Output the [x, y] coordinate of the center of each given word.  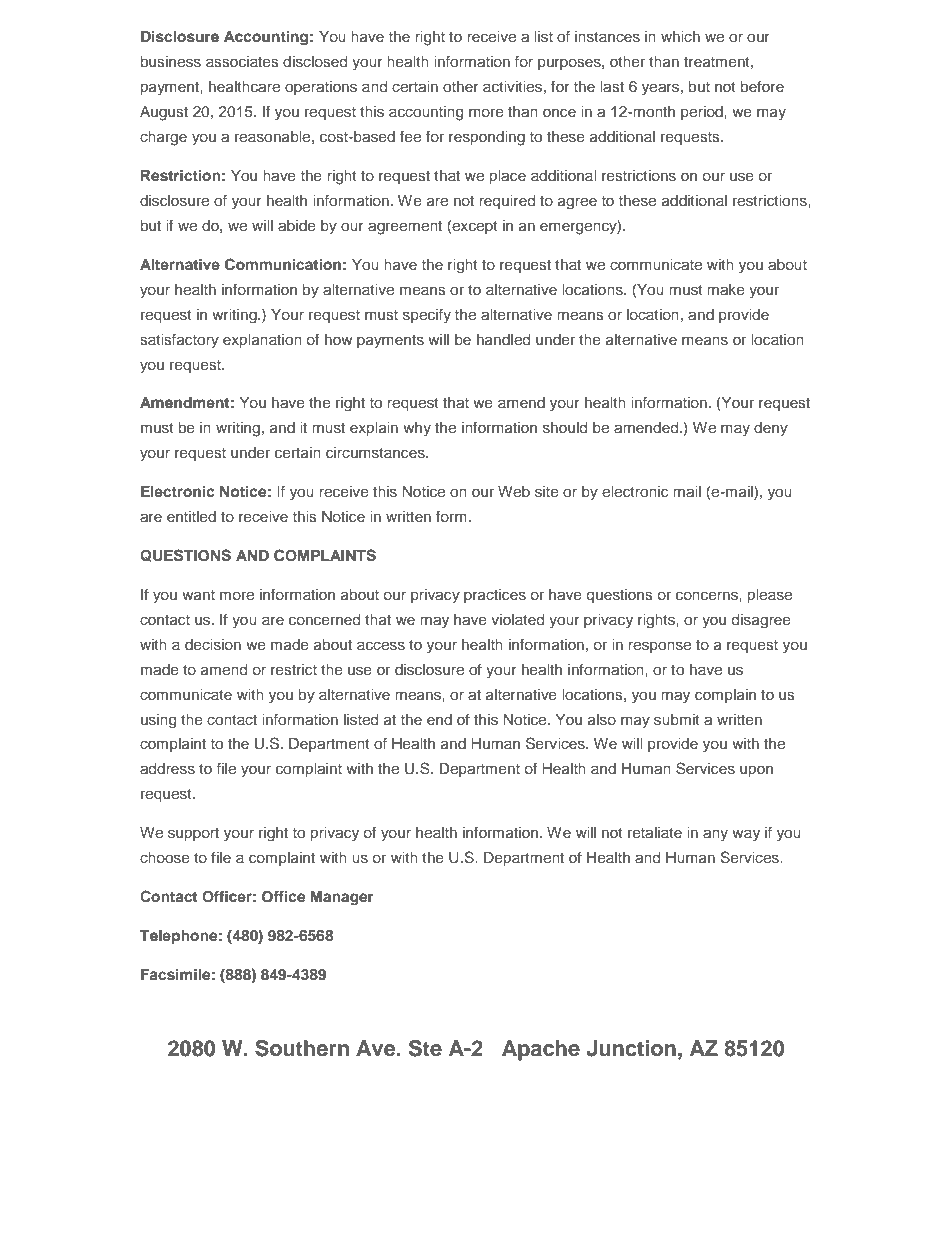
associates [242, 61]
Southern [302, 1048]
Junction [631, 1048]
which [680, 36]
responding [487, 138]
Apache [541, 1050]
